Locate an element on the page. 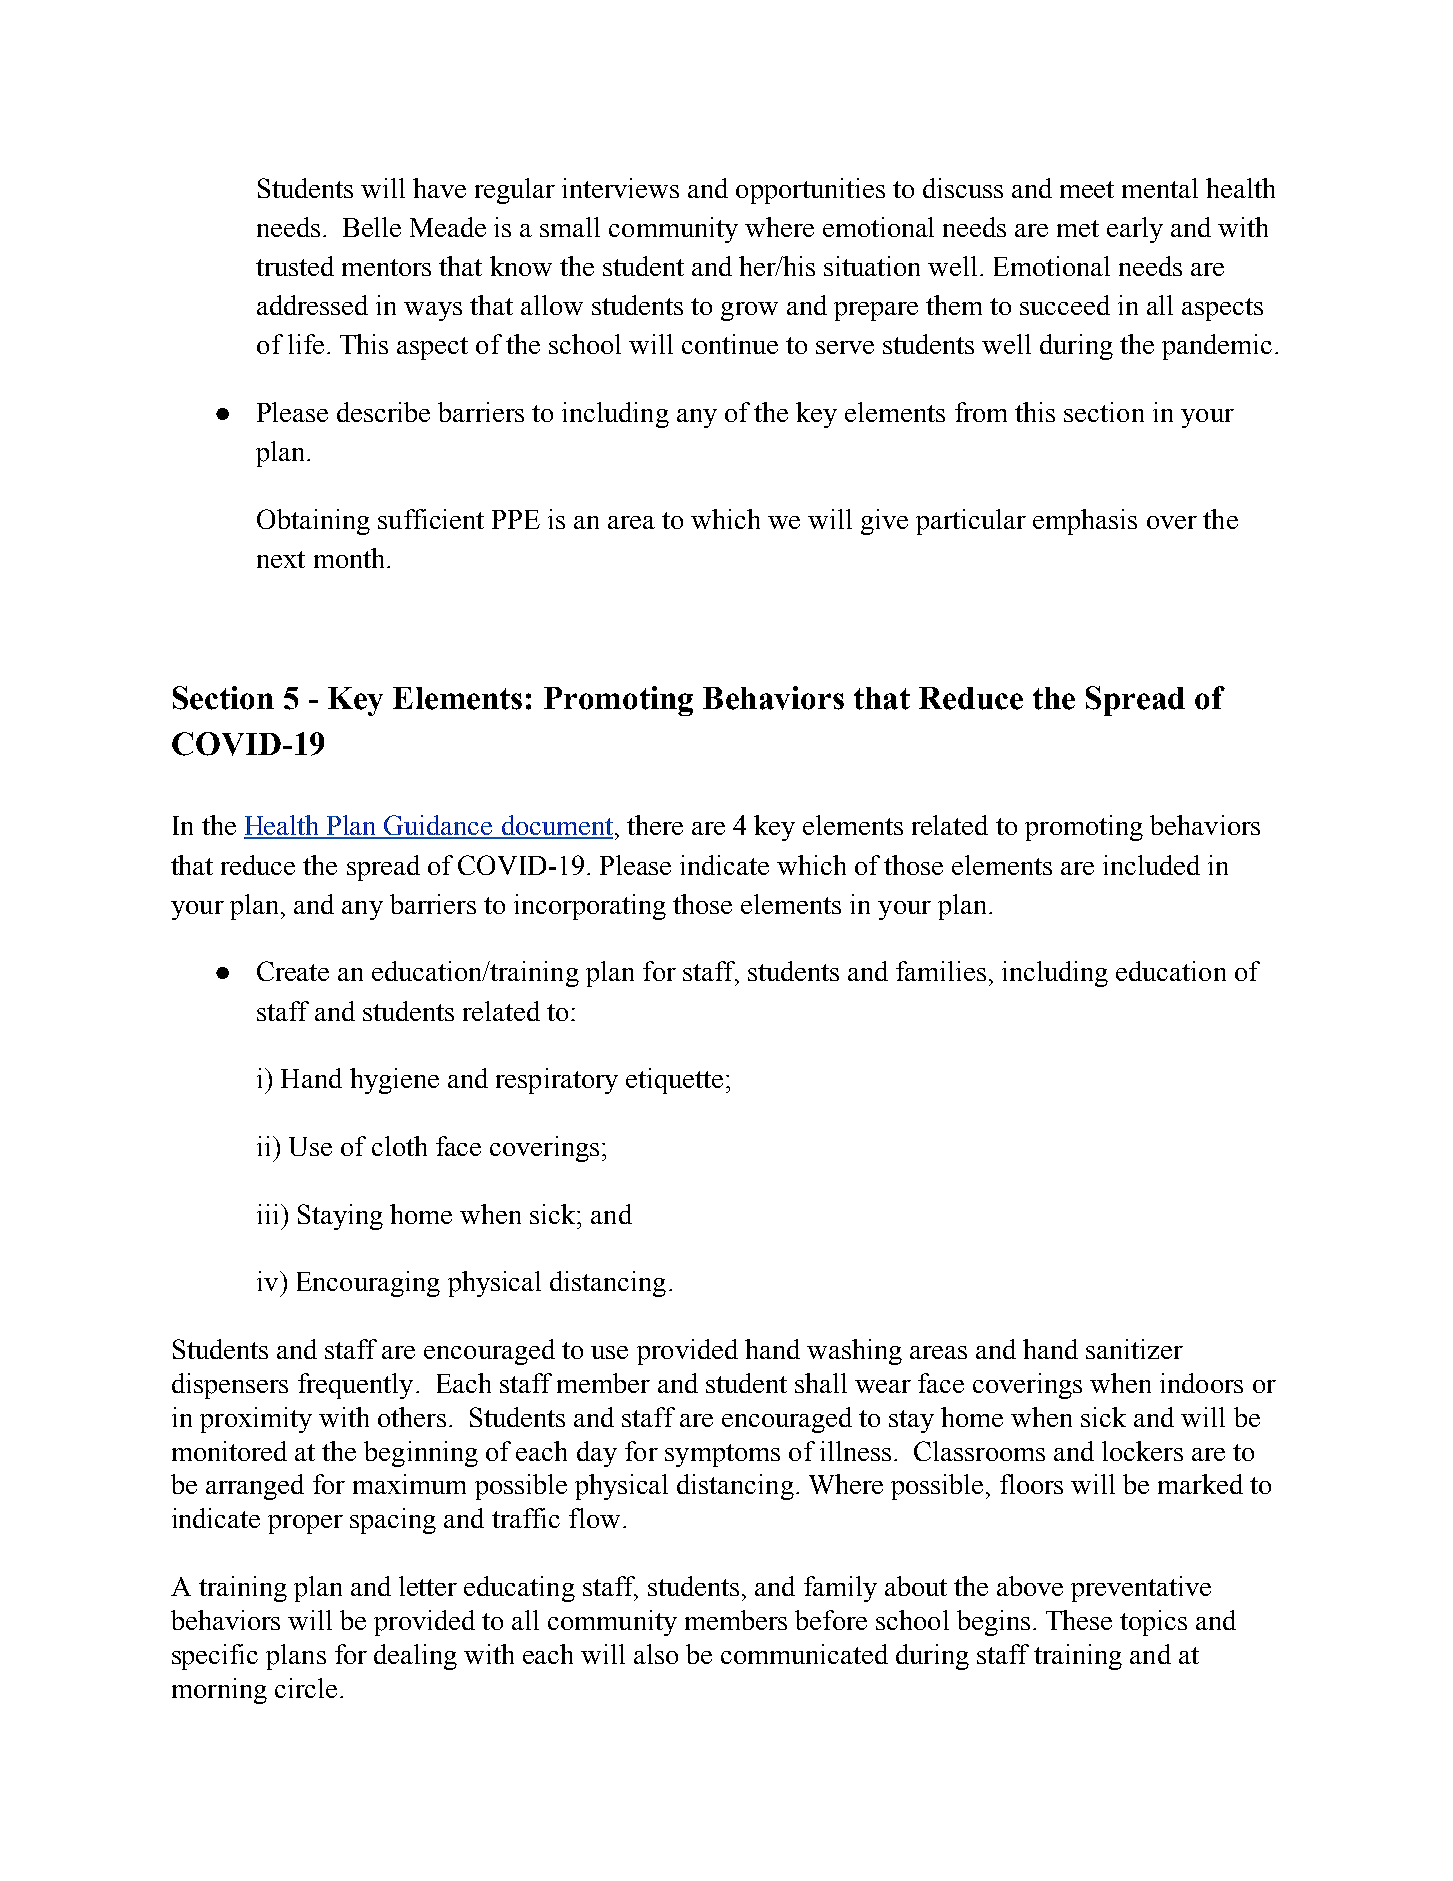 The width and height of the page is (1453, 1881). circle is located at coordinates (306, 1688).
